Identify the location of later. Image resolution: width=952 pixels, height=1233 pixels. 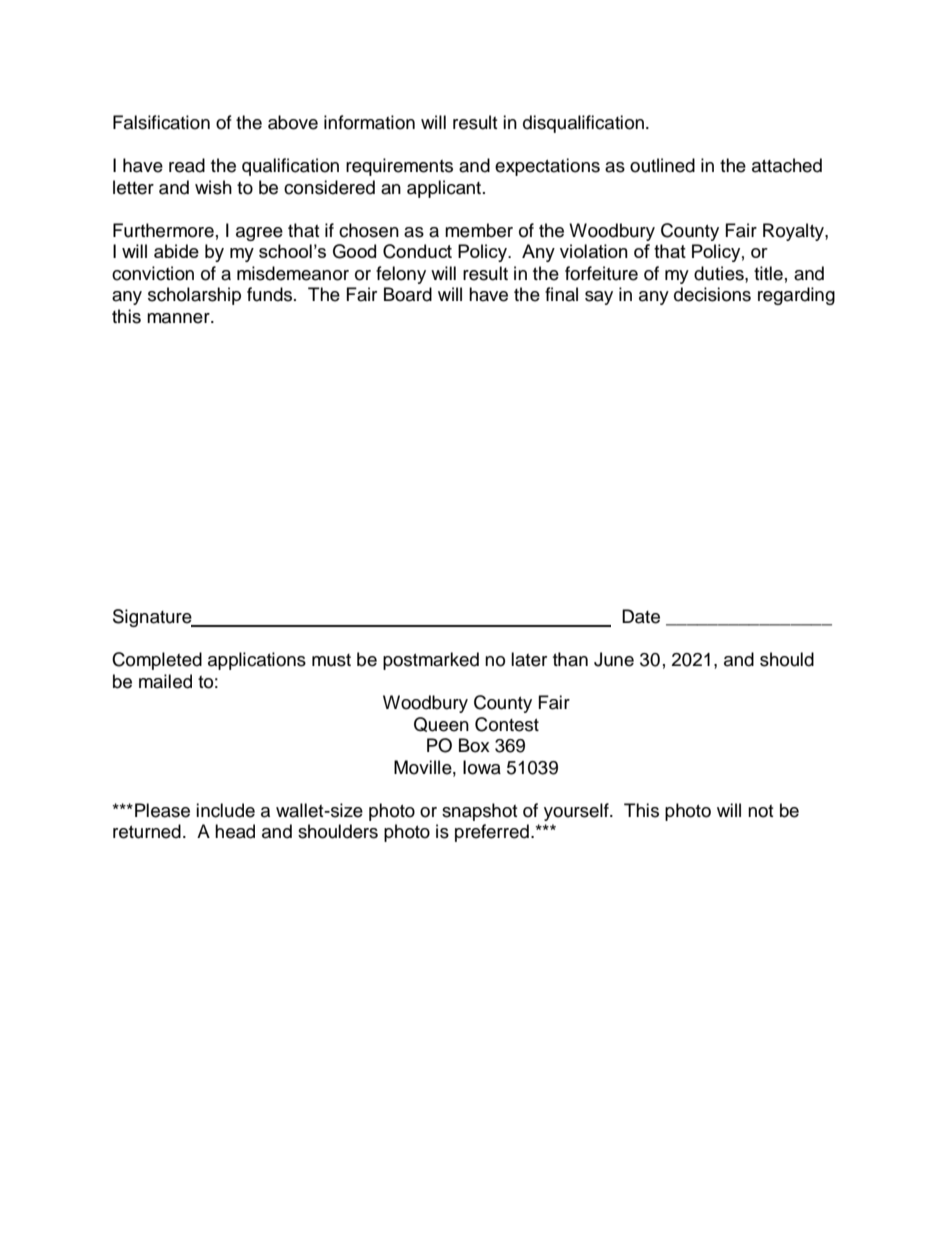
(529, 659).
